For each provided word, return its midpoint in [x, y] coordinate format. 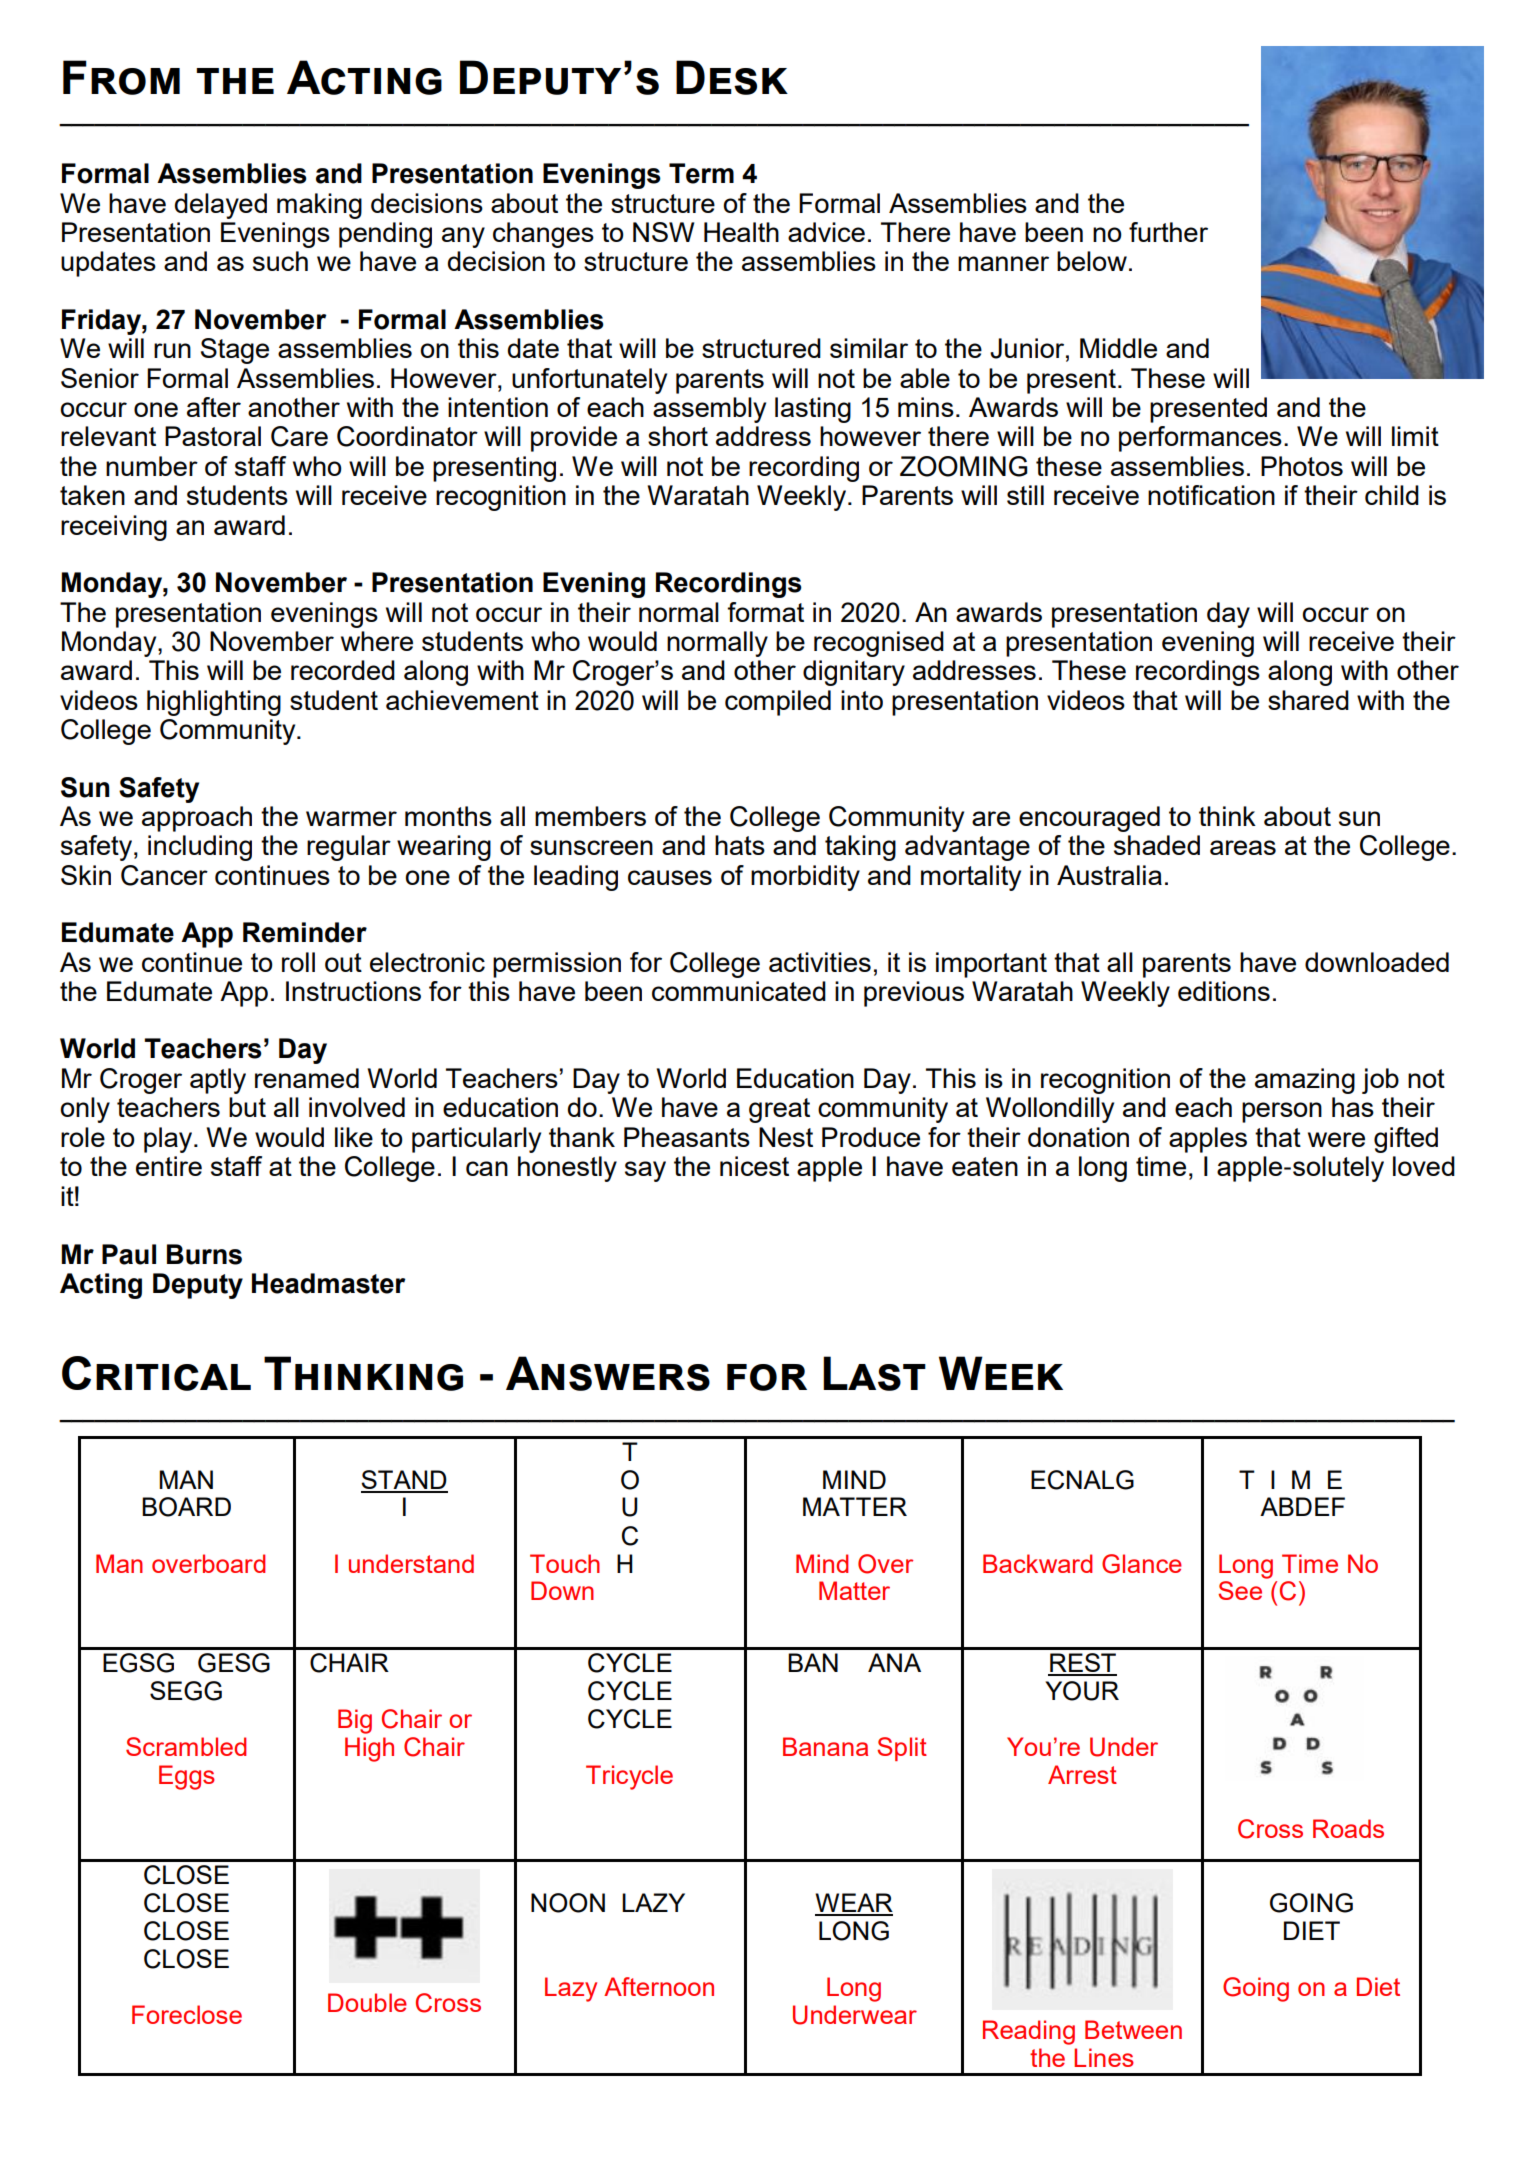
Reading [1029, 2032]
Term [701, 173]
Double [367, 2002]
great [779, 1110]
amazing [1305, 1081]
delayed [221, 206]
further [1168, 232]
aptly [218, 1081]
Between [1133, 2029]
